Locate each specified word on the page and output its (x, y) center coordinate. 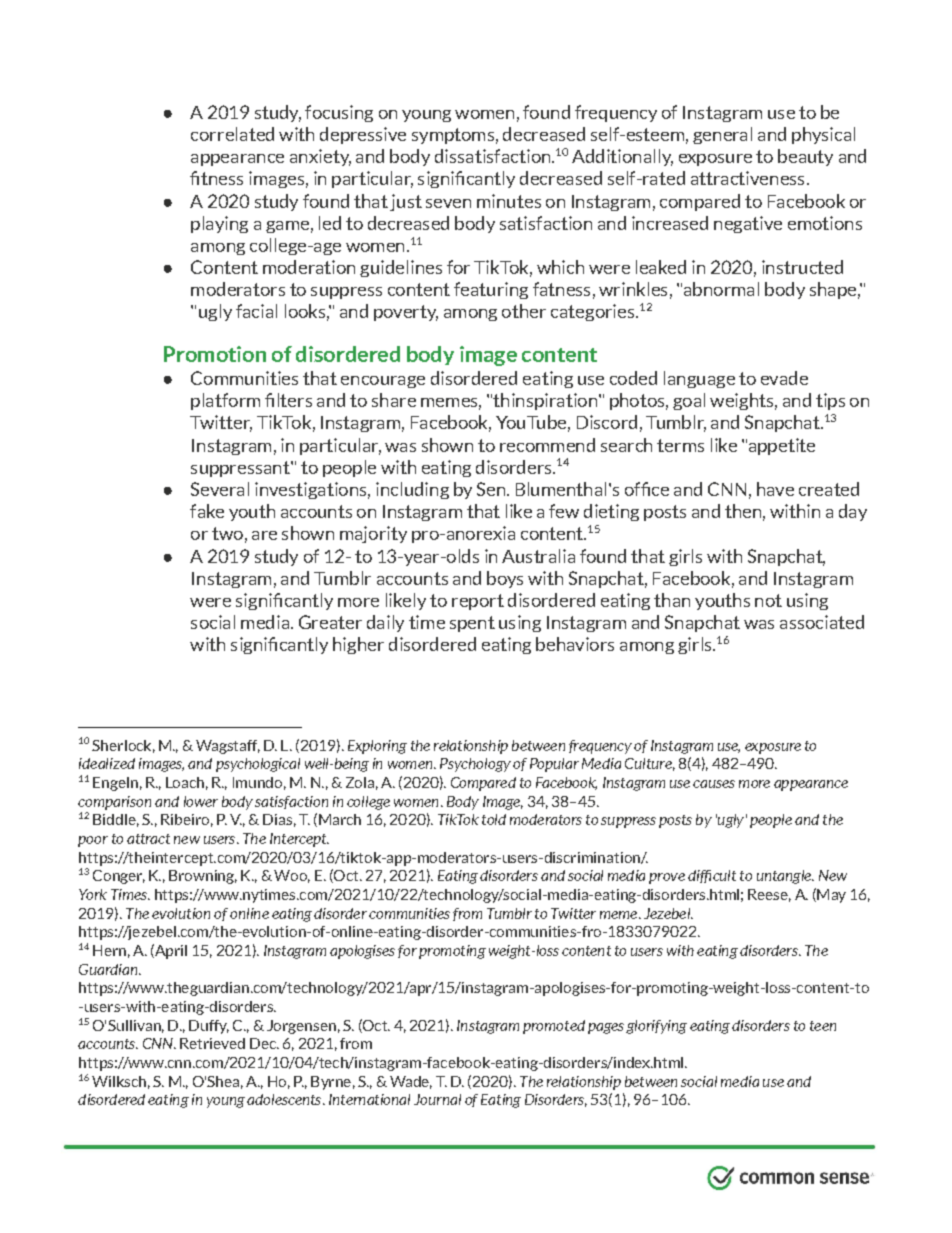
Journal (437, 1099)
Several (220, 489)
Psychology (475, 765)
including (412, 490)
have (775, 489)
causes (714, 784)
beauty (805, 157)
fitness (216, 178)
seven (448, 203)
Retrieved (212, 1043)
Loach (185, 782)
